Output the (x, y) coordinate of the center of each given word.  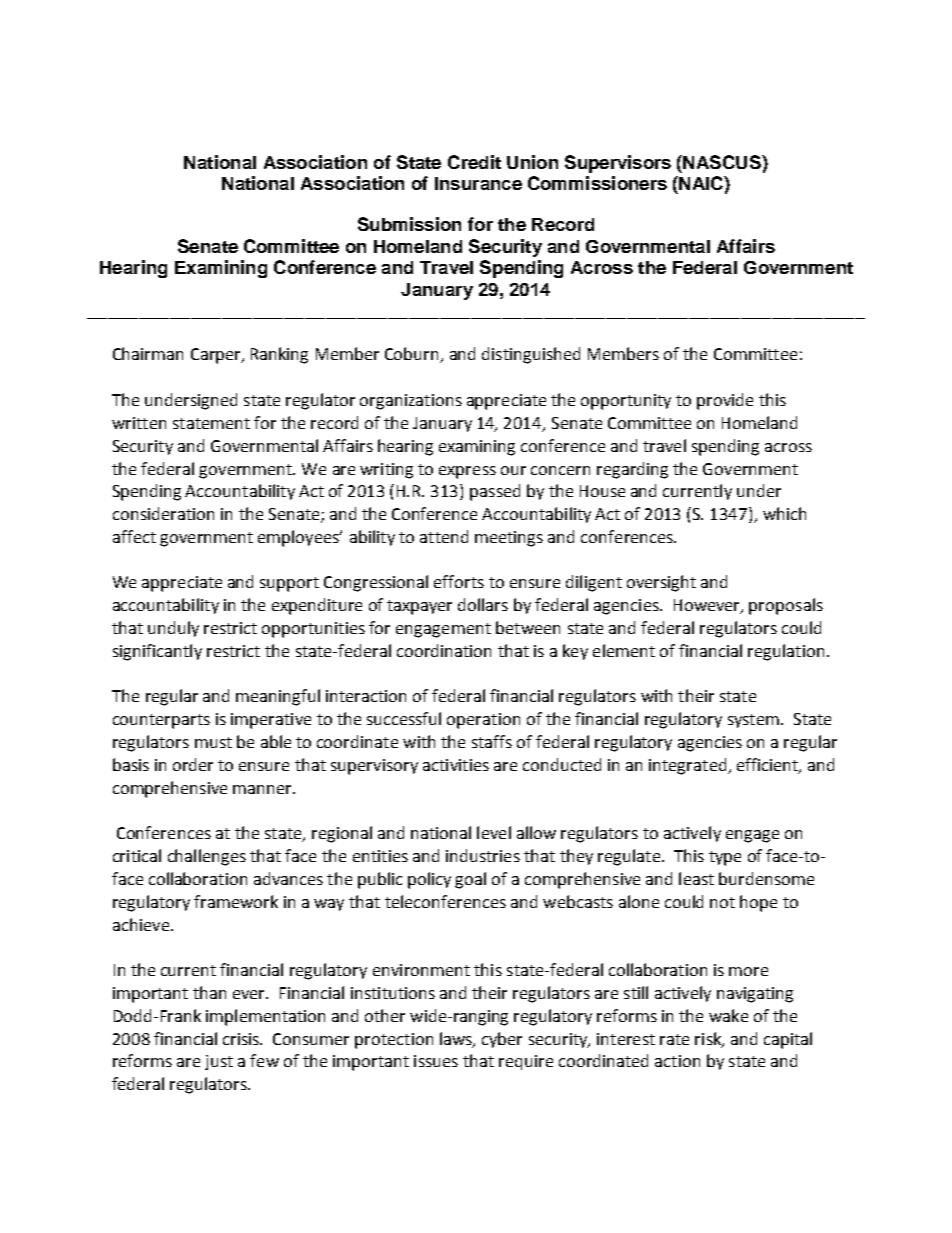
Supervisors (618, 164)
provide (725, 401)
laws (457, 1039)
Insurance (478, 183)
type (725, 858)
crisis (242, 1039)
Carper (217, 356)
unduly (173, 629)
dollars (483, 604)
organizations (411, 402)
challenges (207, 857)
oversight (661, 583)
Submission (409, 224)
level (494, 832)
